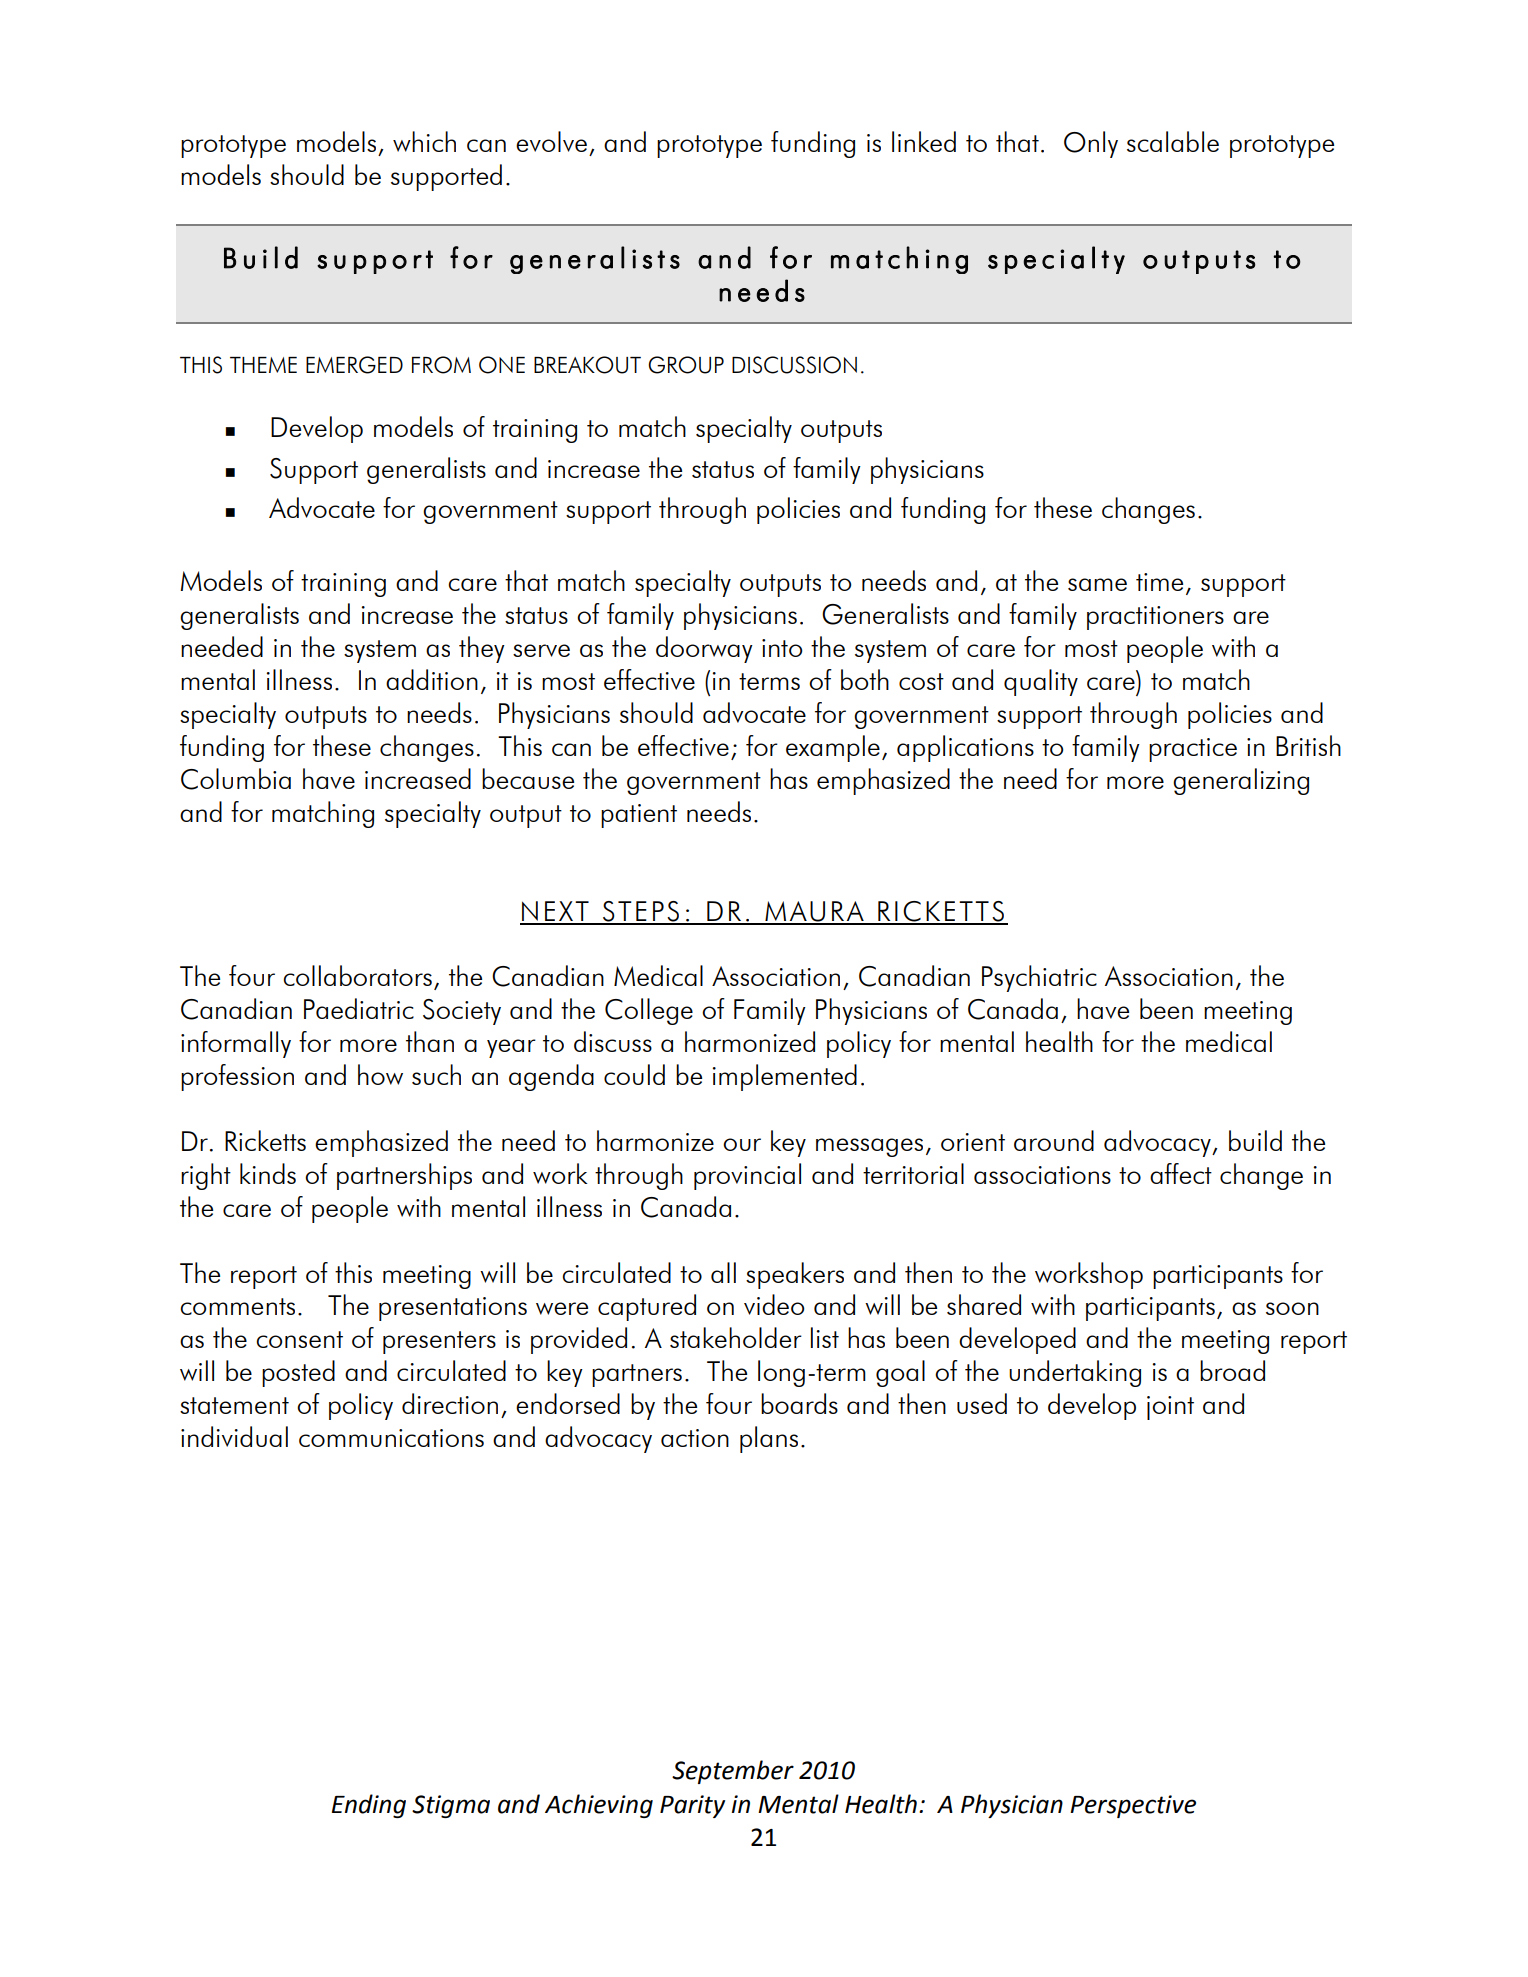 The height and width of the page is (1977, 1528). What do you see at coordinates (924, 141) in the page?
I see `linked` at bounding box center [924, 141].
